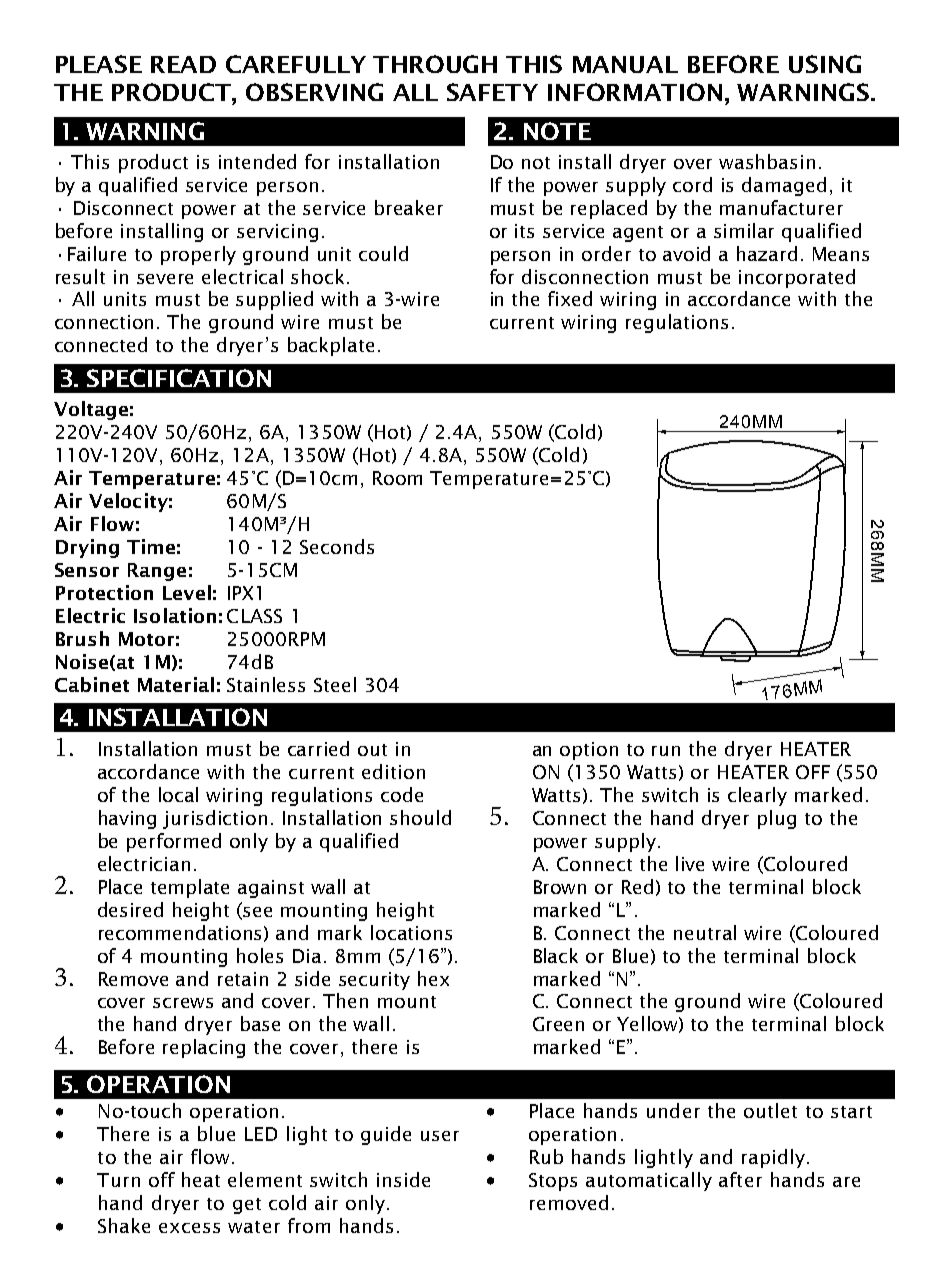 The height and width of the screenshot is (1288, 949). Describe the element at coordinates (825, 64) in the screenshot. I see `USING` at that location.
